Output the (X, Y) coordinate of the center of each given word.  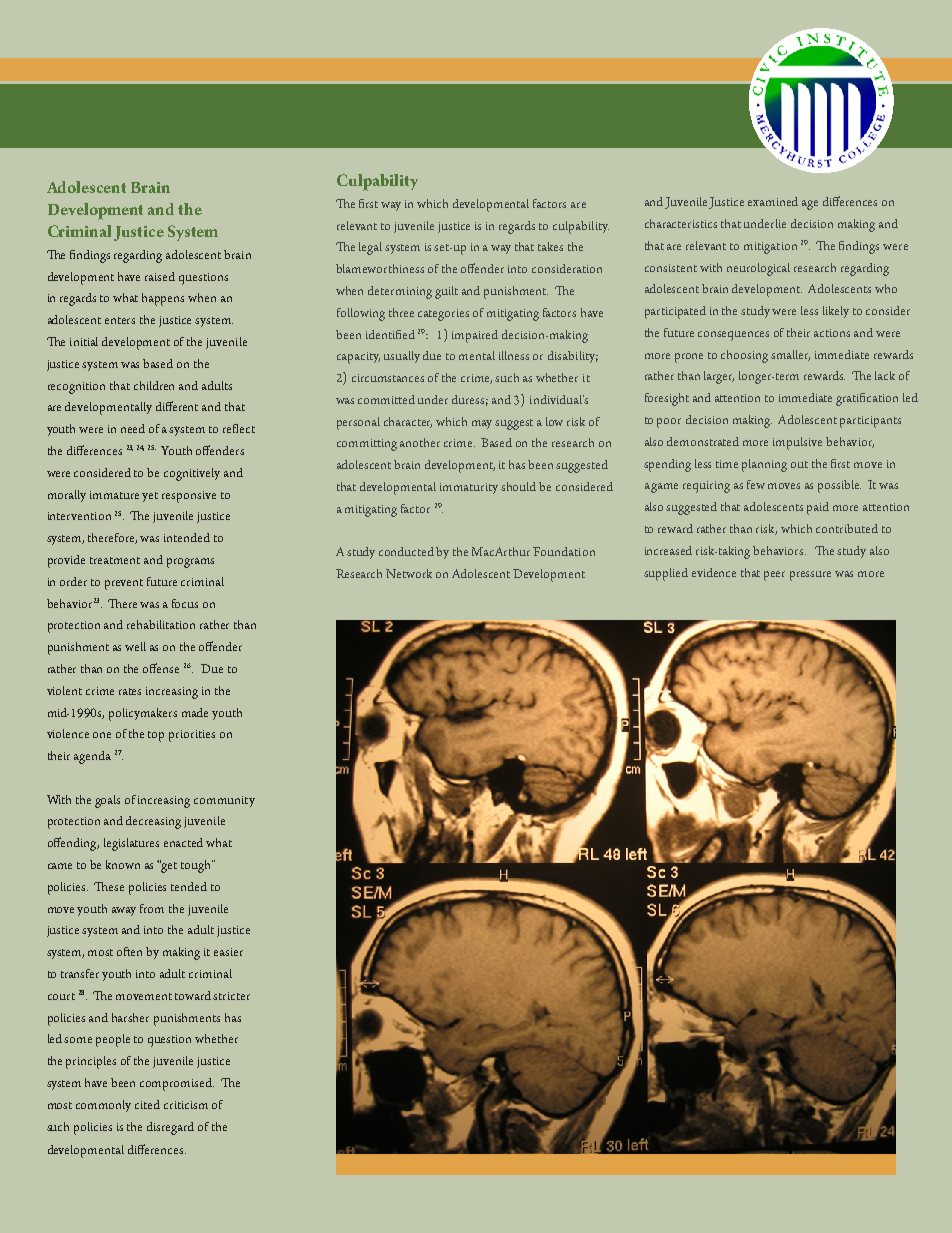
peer (774, 576)
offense (161, 668)
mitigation (770, 248)
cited (147, 1104)
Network (409, 573)
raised (160, 276)
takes (550, 246)
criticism (186, 1105)
